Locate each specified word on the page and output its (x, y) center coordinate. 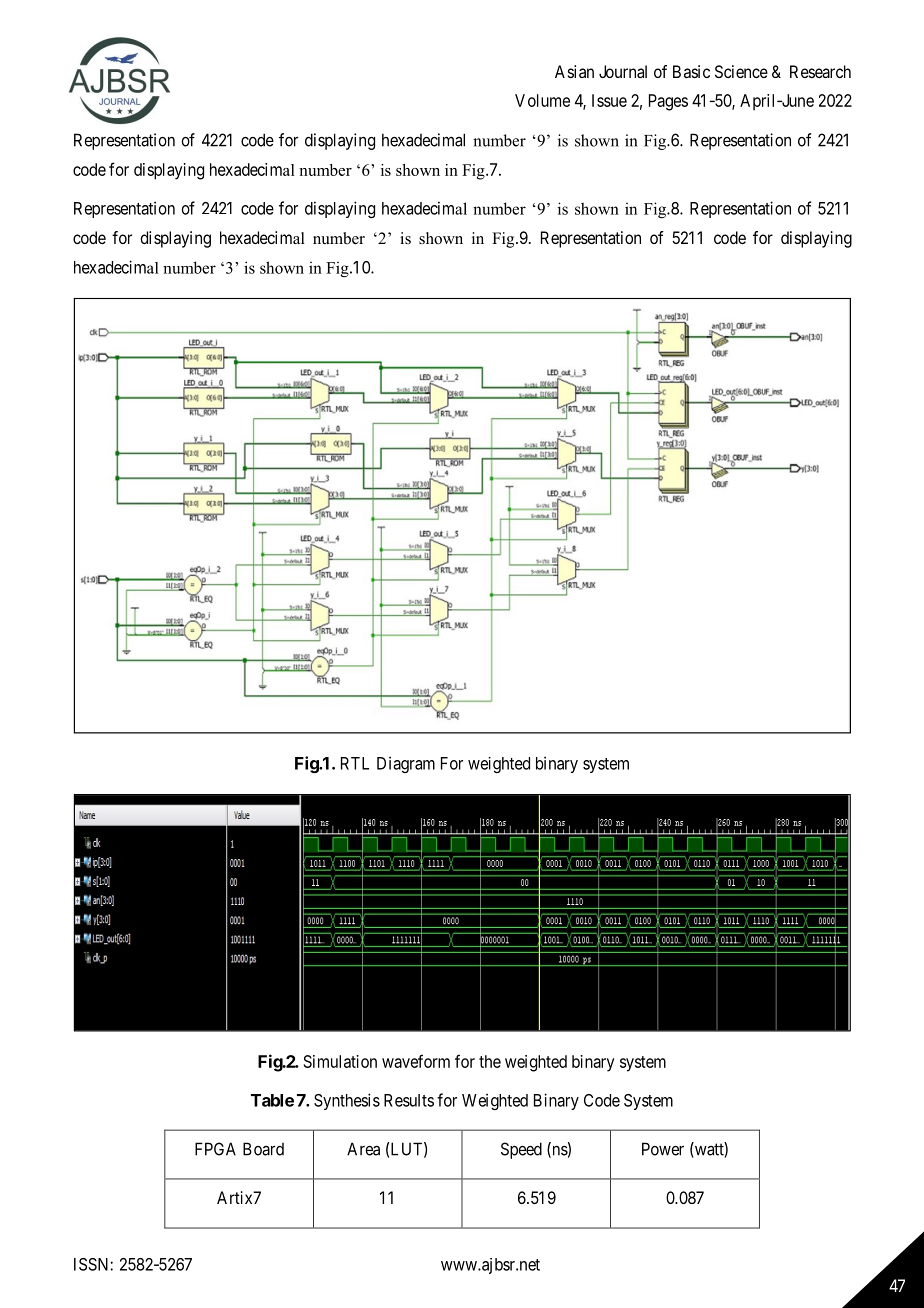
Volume (542, 100)
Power (663, 1149)
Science (741, 71)
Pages (668, 102)
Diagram (406, 764)
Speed (521, 1150)
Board (263, 1149)
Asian (574, 71)
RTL (355, 763)
